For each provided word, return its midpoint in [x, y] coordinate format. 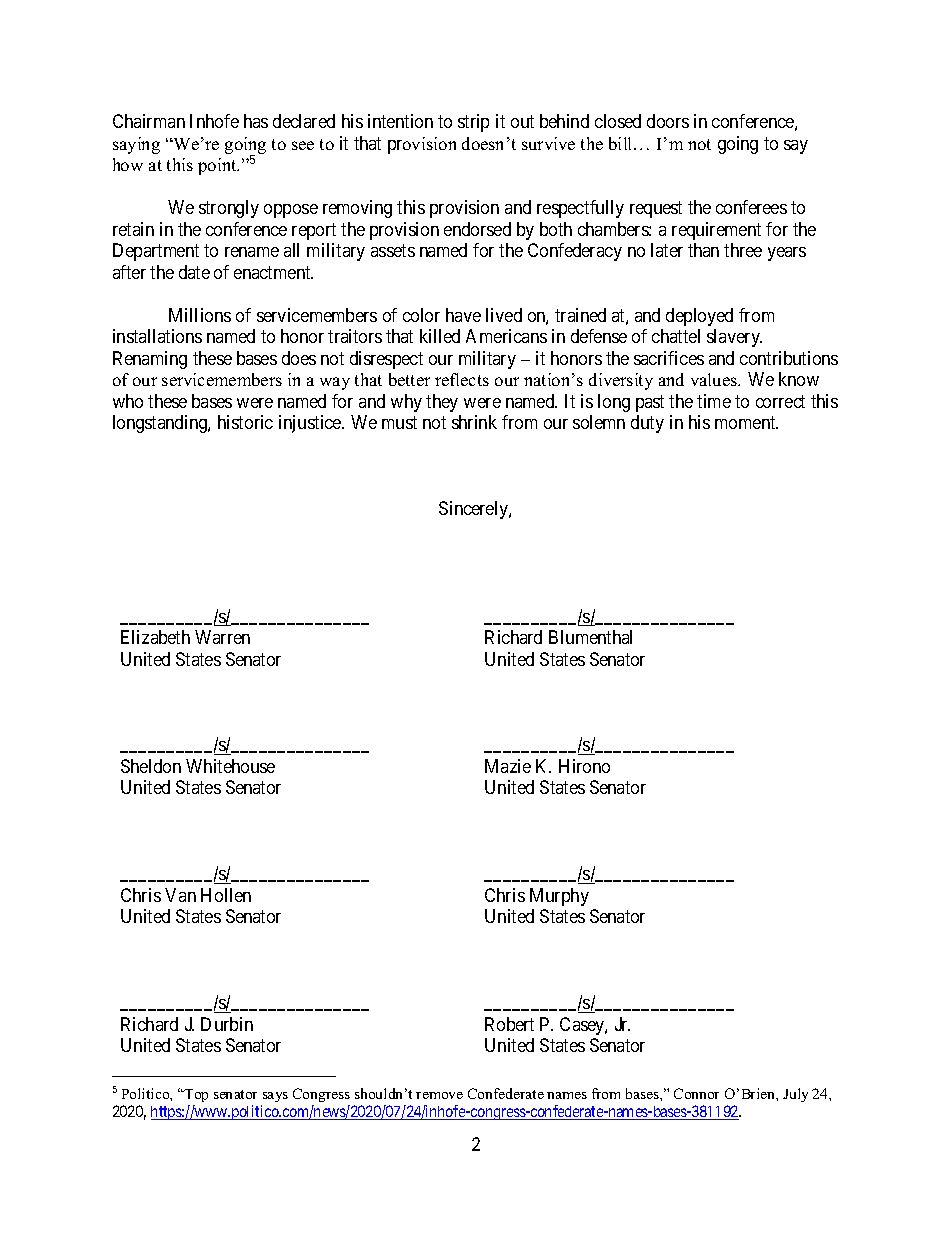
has [256, 121]
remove [439, 1095]
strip [473, 123]
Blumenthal [590, 637]
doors [668, 121]
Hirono [584, 766]
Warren [222, 637]
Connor [696, 1093]
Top [195, 1095]
